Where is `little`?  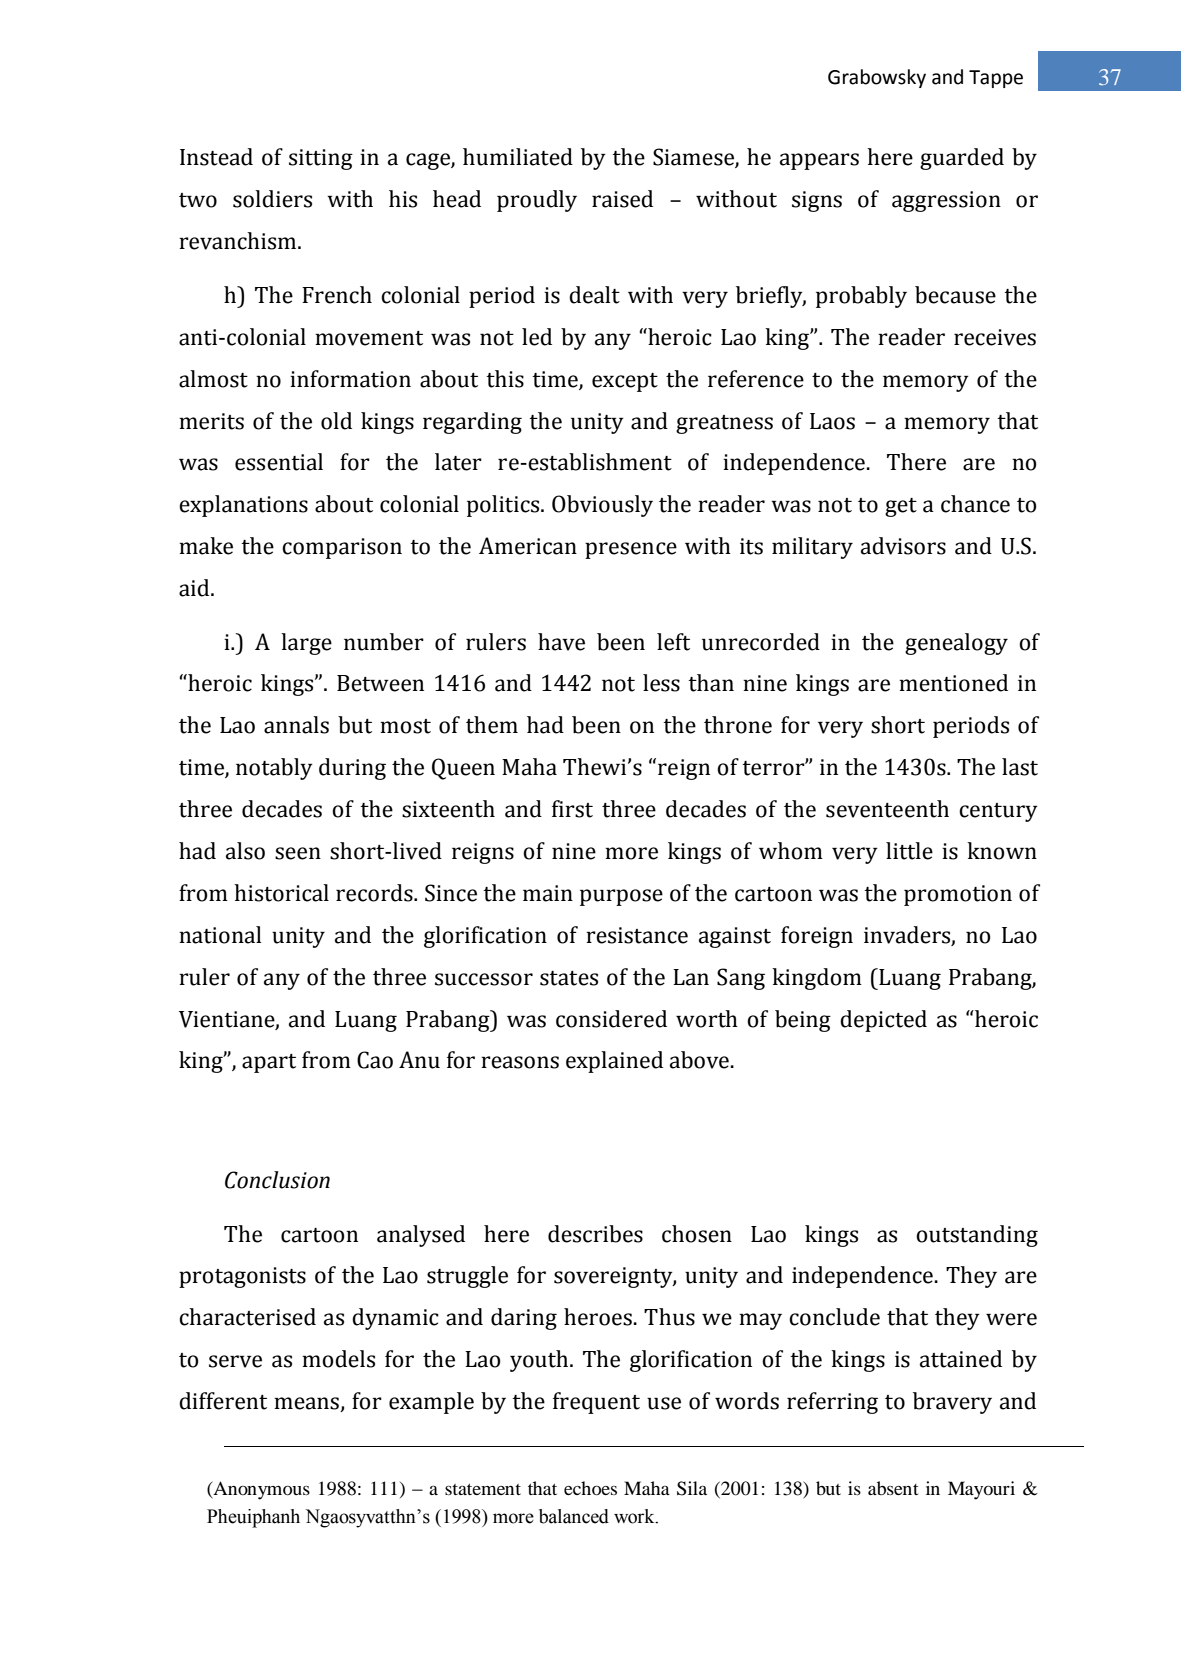
little is located at coordinates (909, 851).
